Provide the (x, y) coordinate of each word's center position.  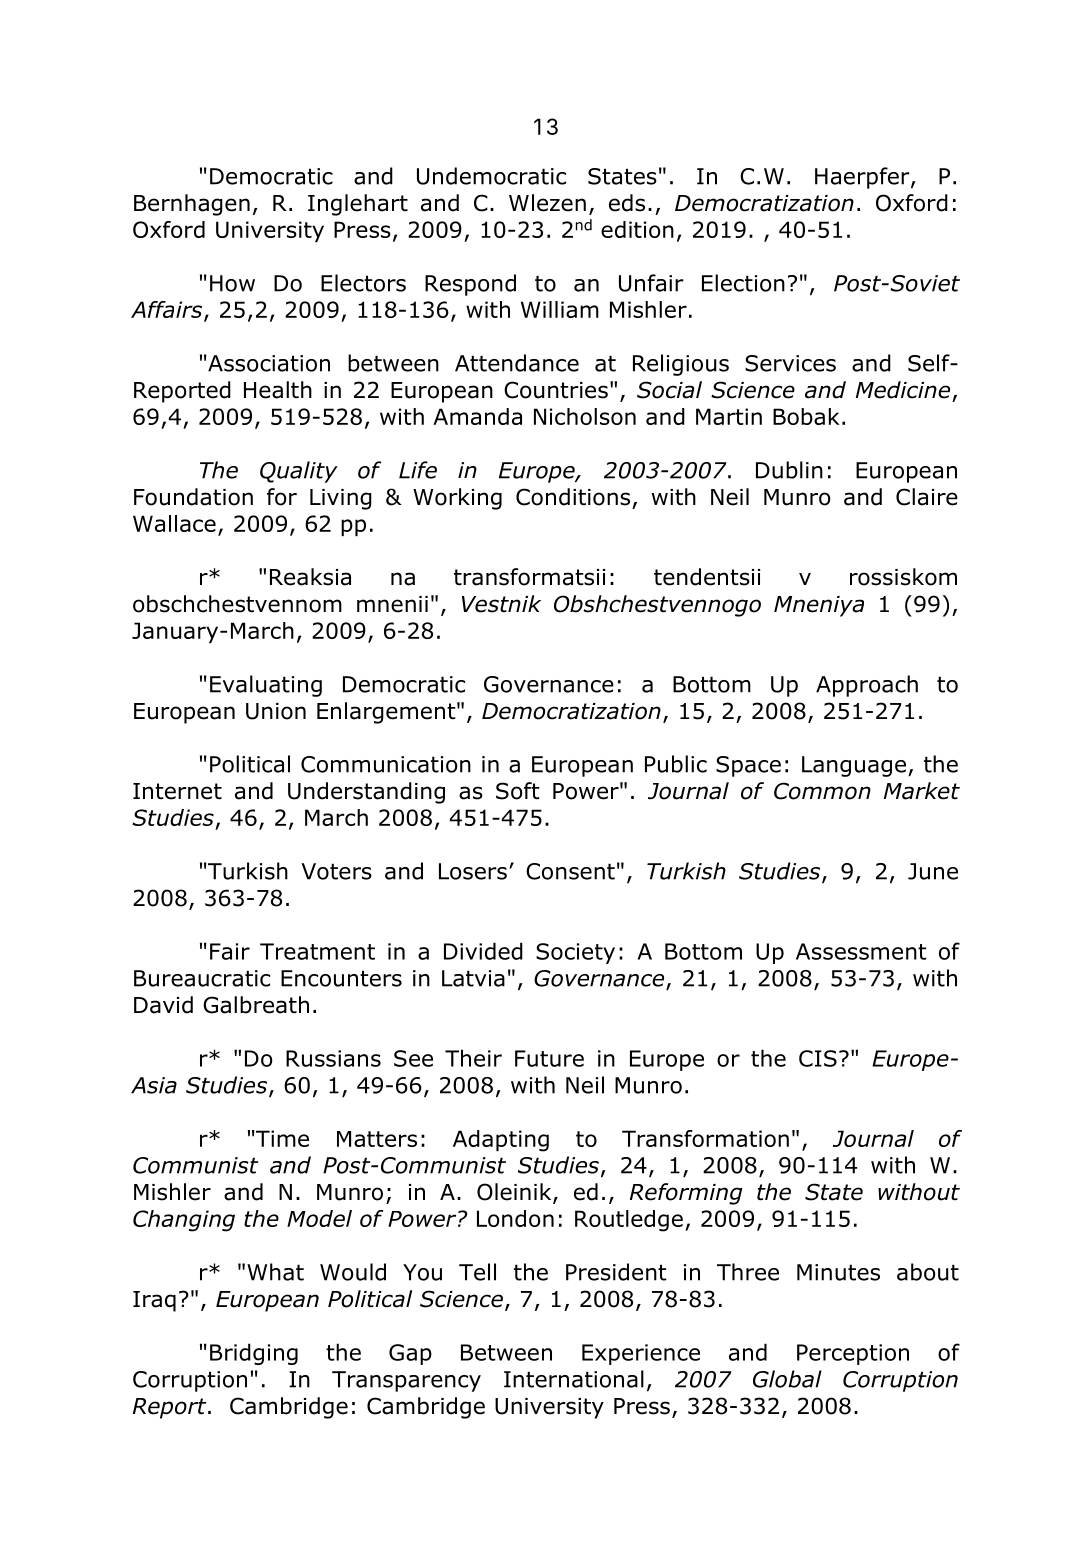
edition (637, 229)
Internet (177, 791)
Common (822, 791)
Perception (853, 1354)
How (232, 283)
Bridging (254, 1354)
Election (743, 283)
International (574, 1379)
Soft (518, 791)
